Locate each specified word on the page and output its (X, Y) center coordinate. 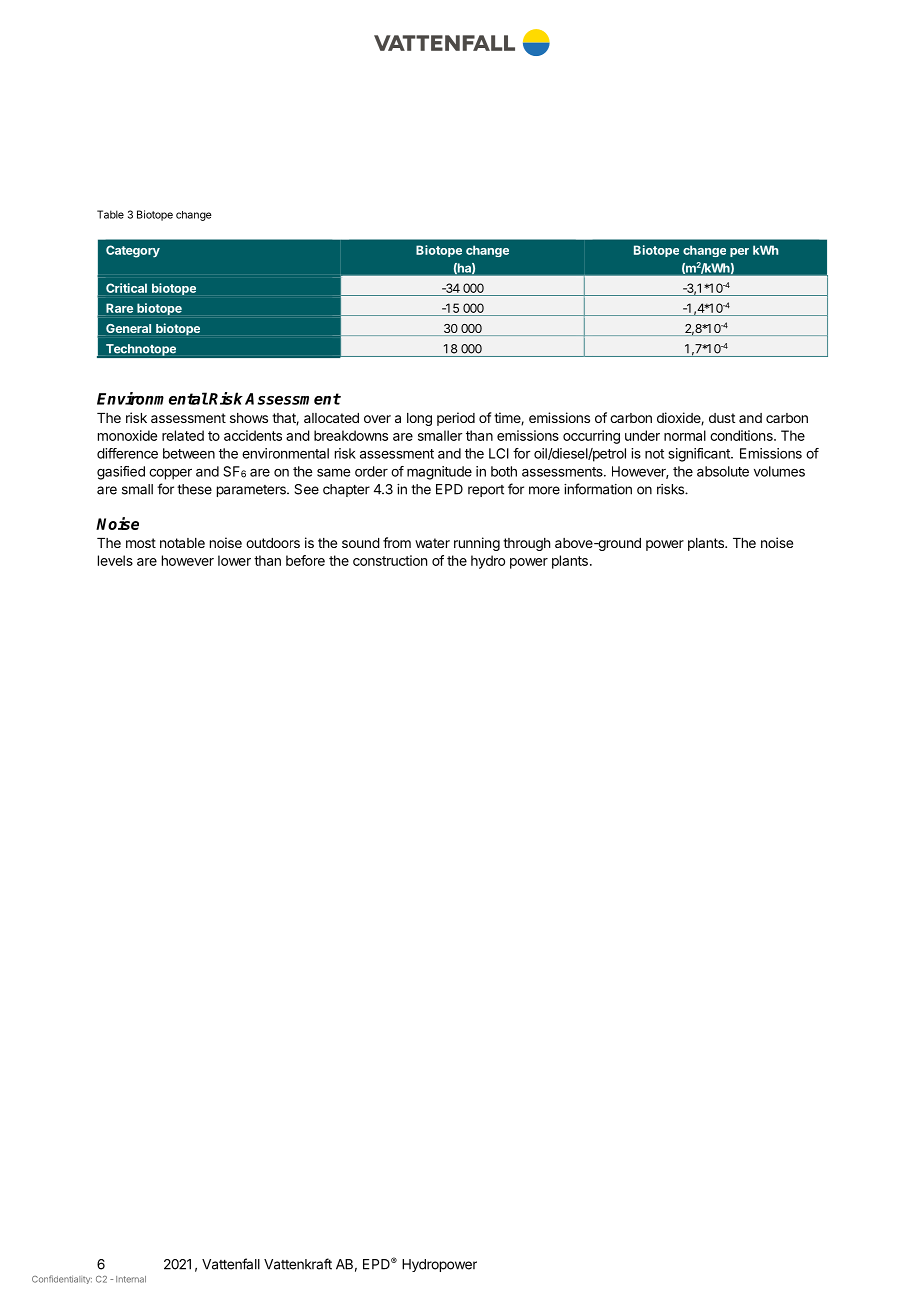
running (477, 544)
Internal (131, 1279)
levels (115, 560)
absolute (723, 471)
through (526, 544)
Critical (126, 288)
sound (361, 543)
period (456, 419)
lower (234, 560)
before (305, 560)
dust (722, 418)
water (432, 543)
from (397, 542)
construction (390, 560)
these (194, 489)
